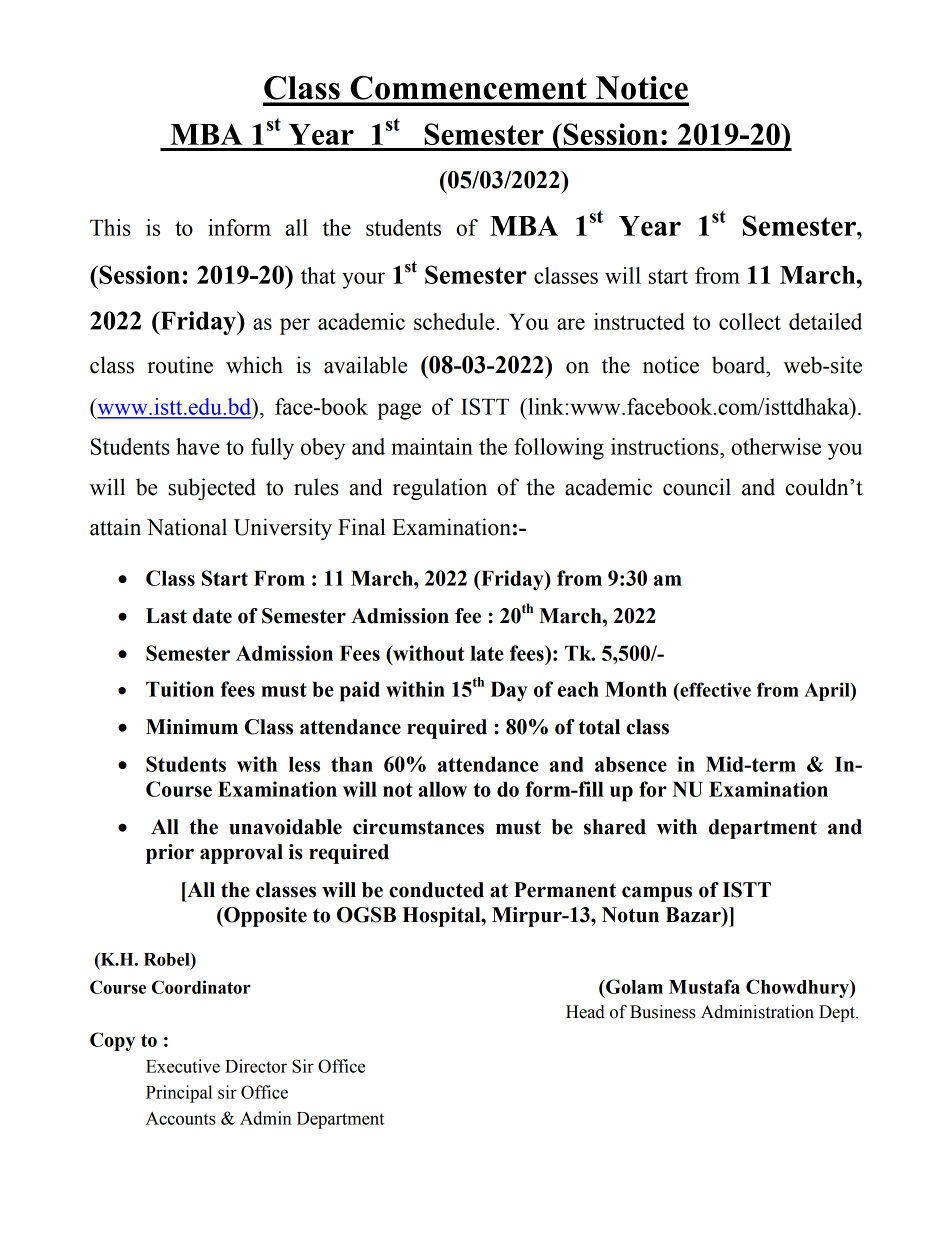  Describe the element at coordinates (585, 1012) in the screenshot. I see `Head` at that location.
